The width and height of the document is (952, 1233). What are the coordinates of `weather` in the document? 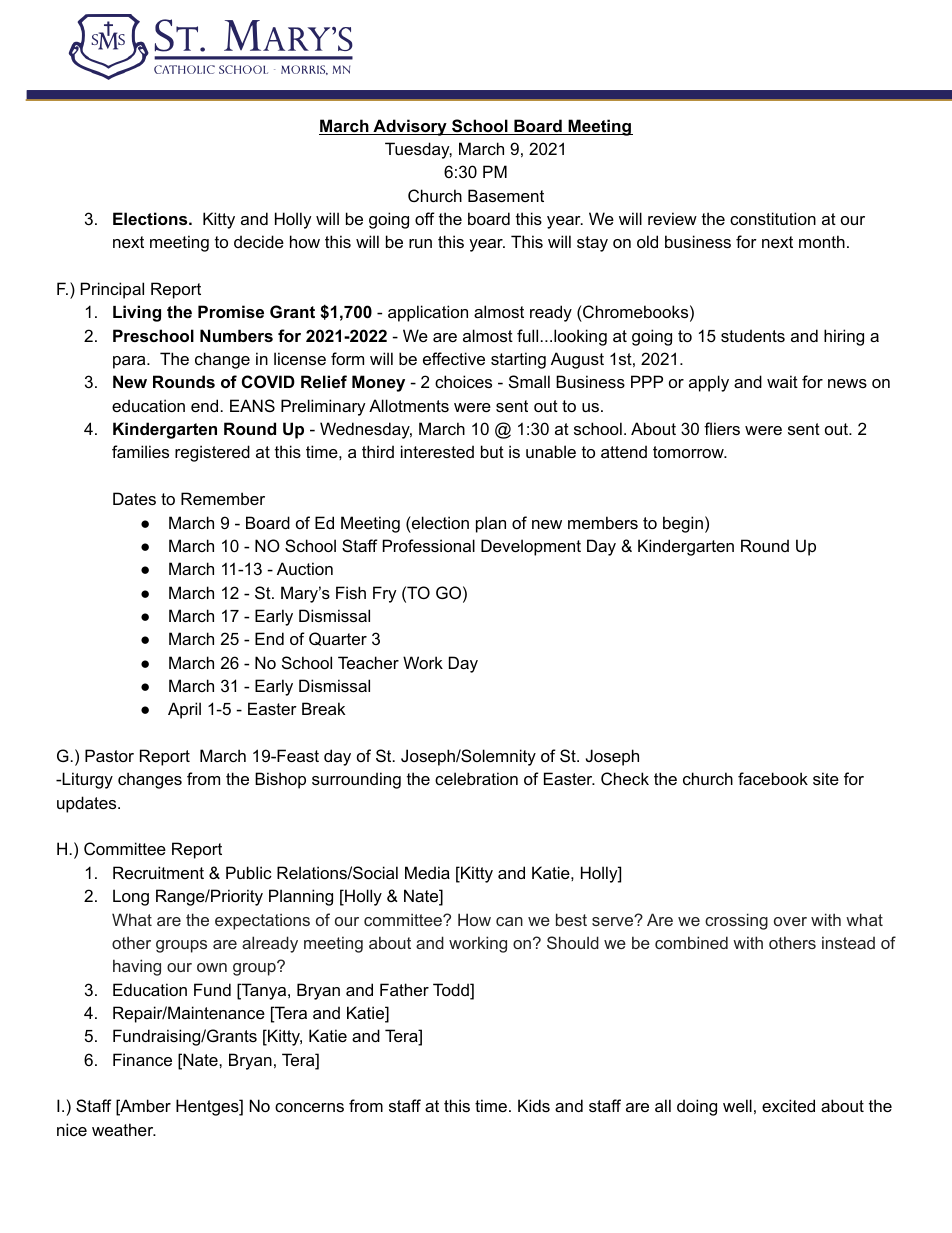 It's located at (124, 1129).
